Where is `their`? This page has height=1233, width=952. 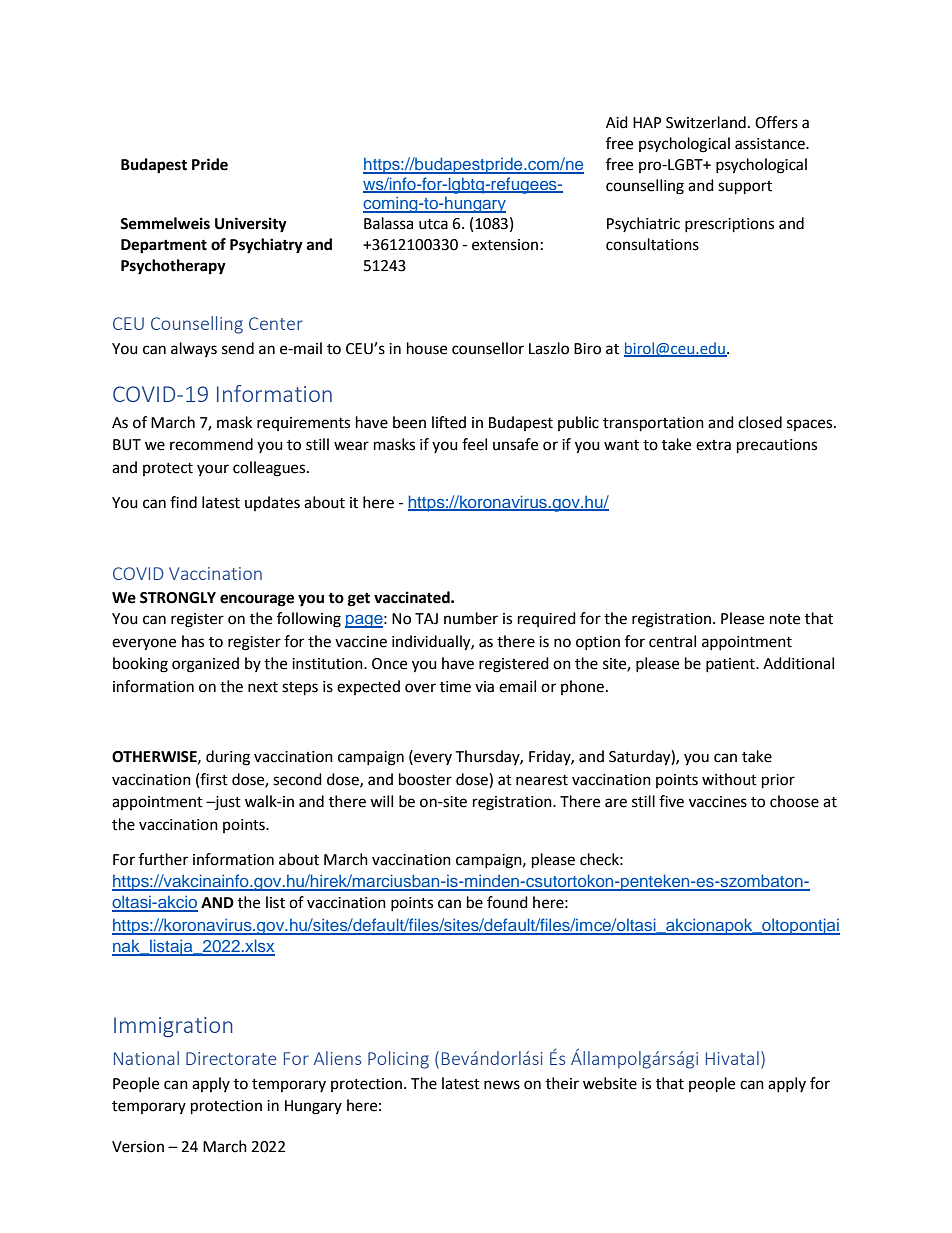 their is located at coordinates (562, 1083).
